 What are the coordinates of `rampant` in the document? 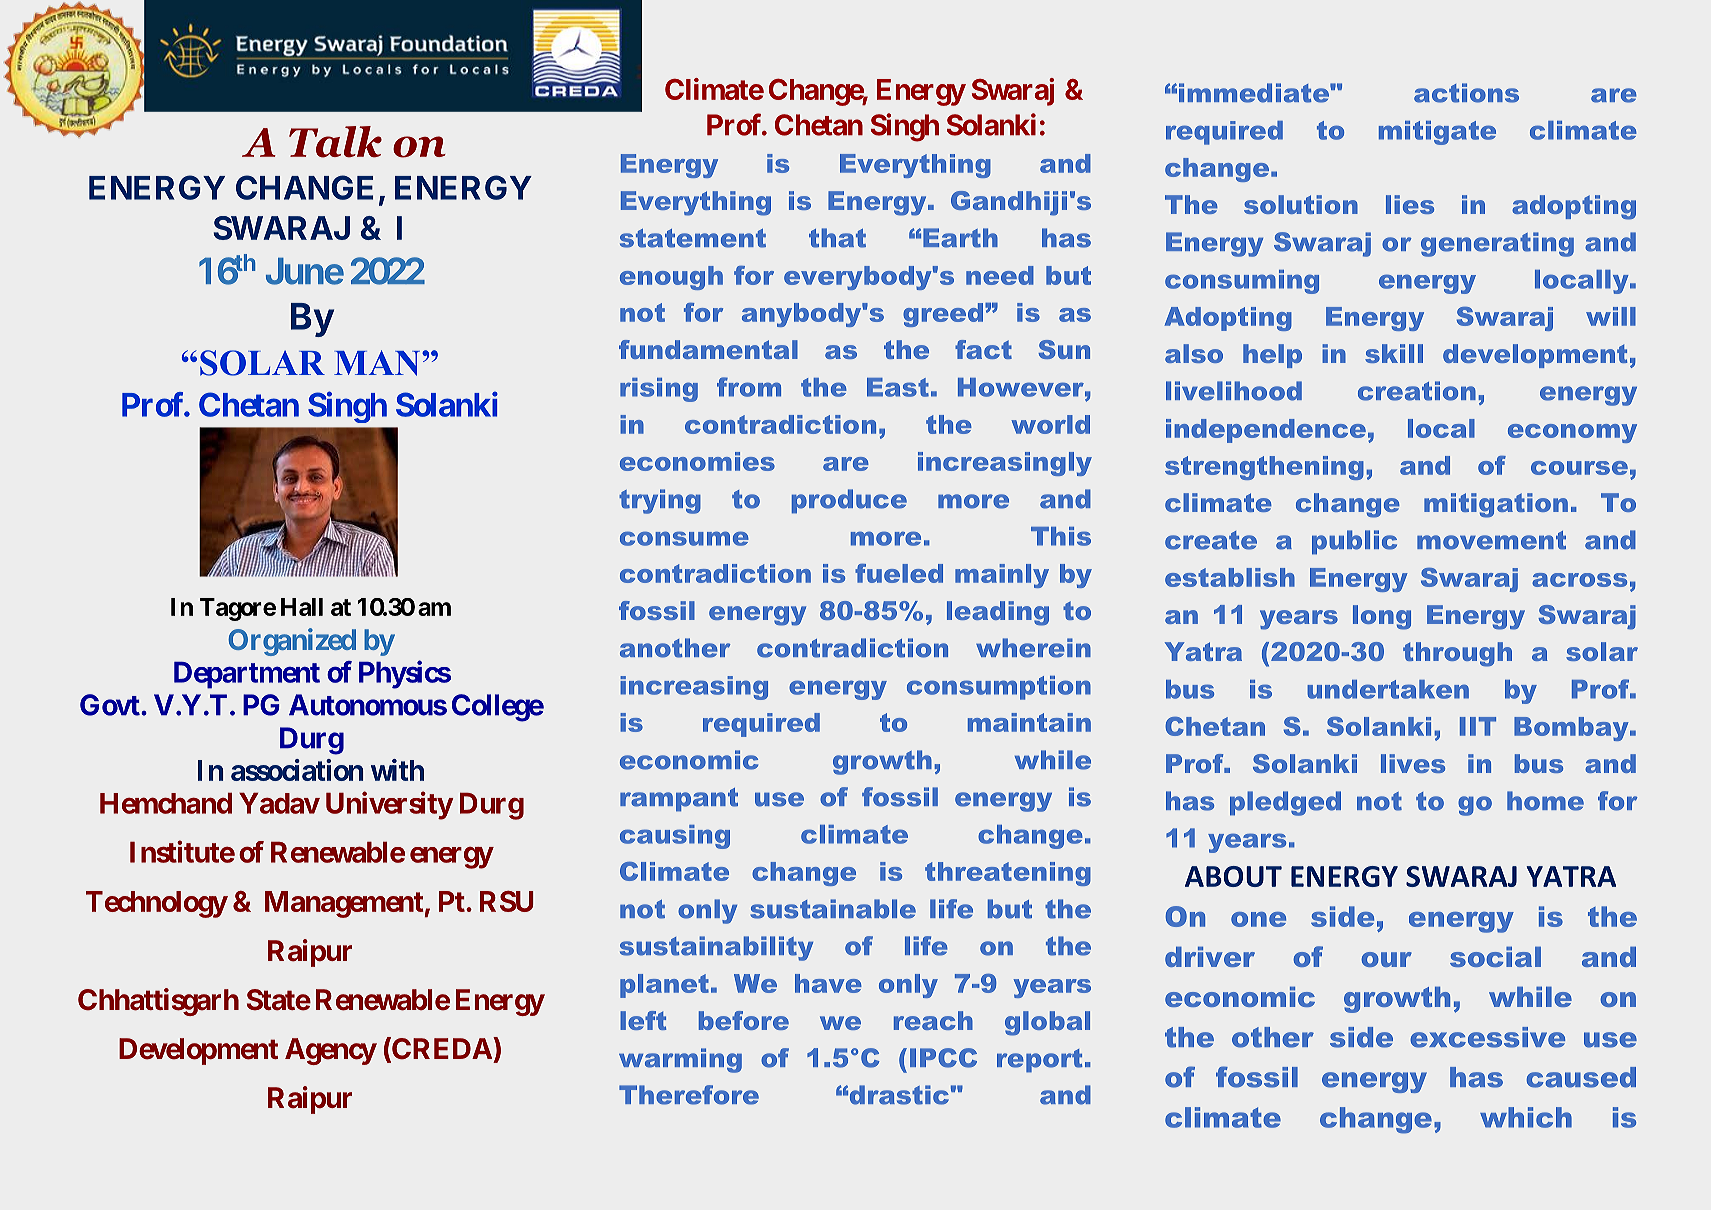 It's located at (679, 800).
